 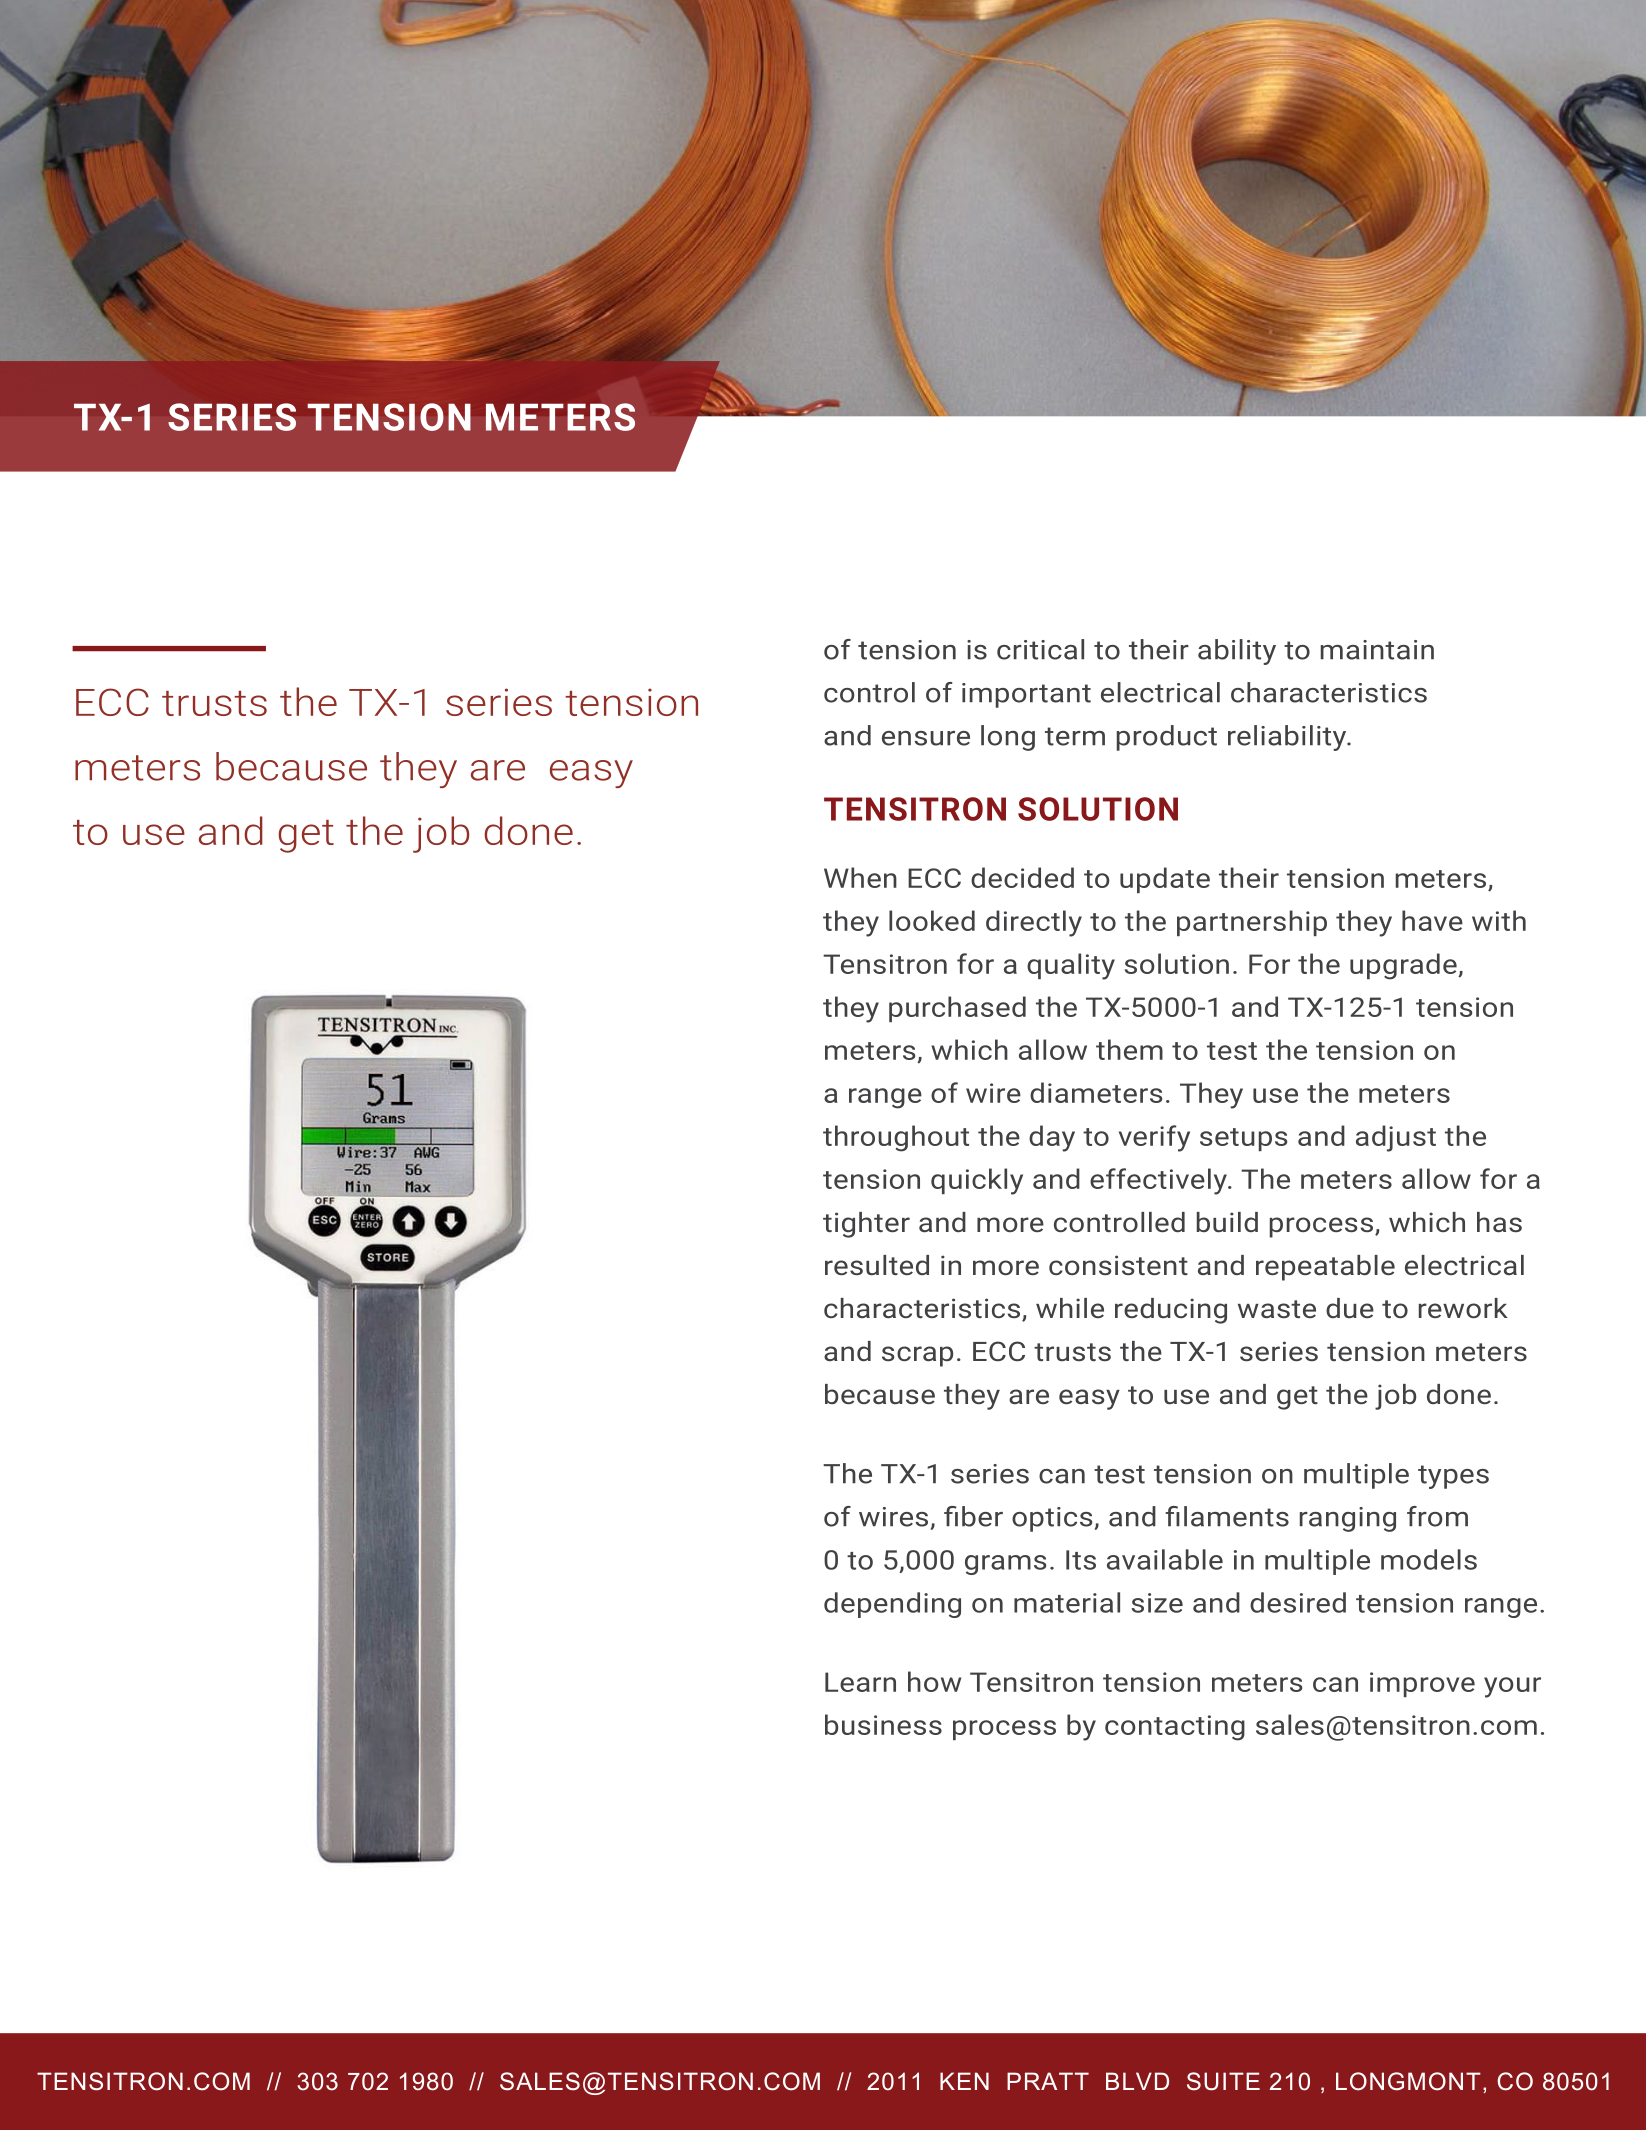 What do you see at coordinates (1463, 1308) in the image?
I see `rework` at bounding box center [1463, 1308].
